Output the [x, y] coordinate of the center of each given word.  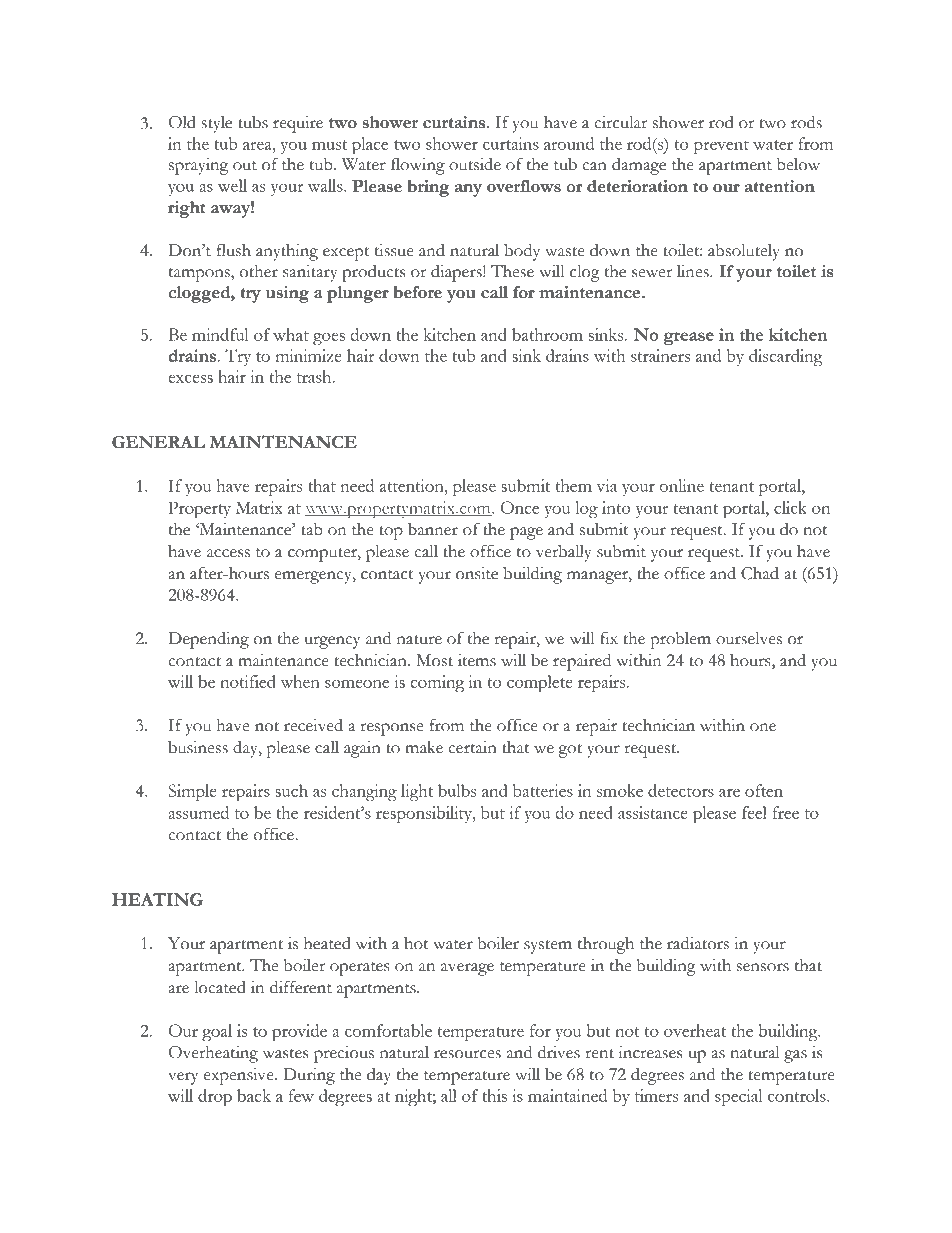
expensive [240, 1076]
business [198, 747]
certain [472, 747]
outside [475, 164]
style [216, 124]
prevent [721, 147]
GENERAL [158, 442]
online [682, 485]
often [764, 790]
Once [520, 507]
